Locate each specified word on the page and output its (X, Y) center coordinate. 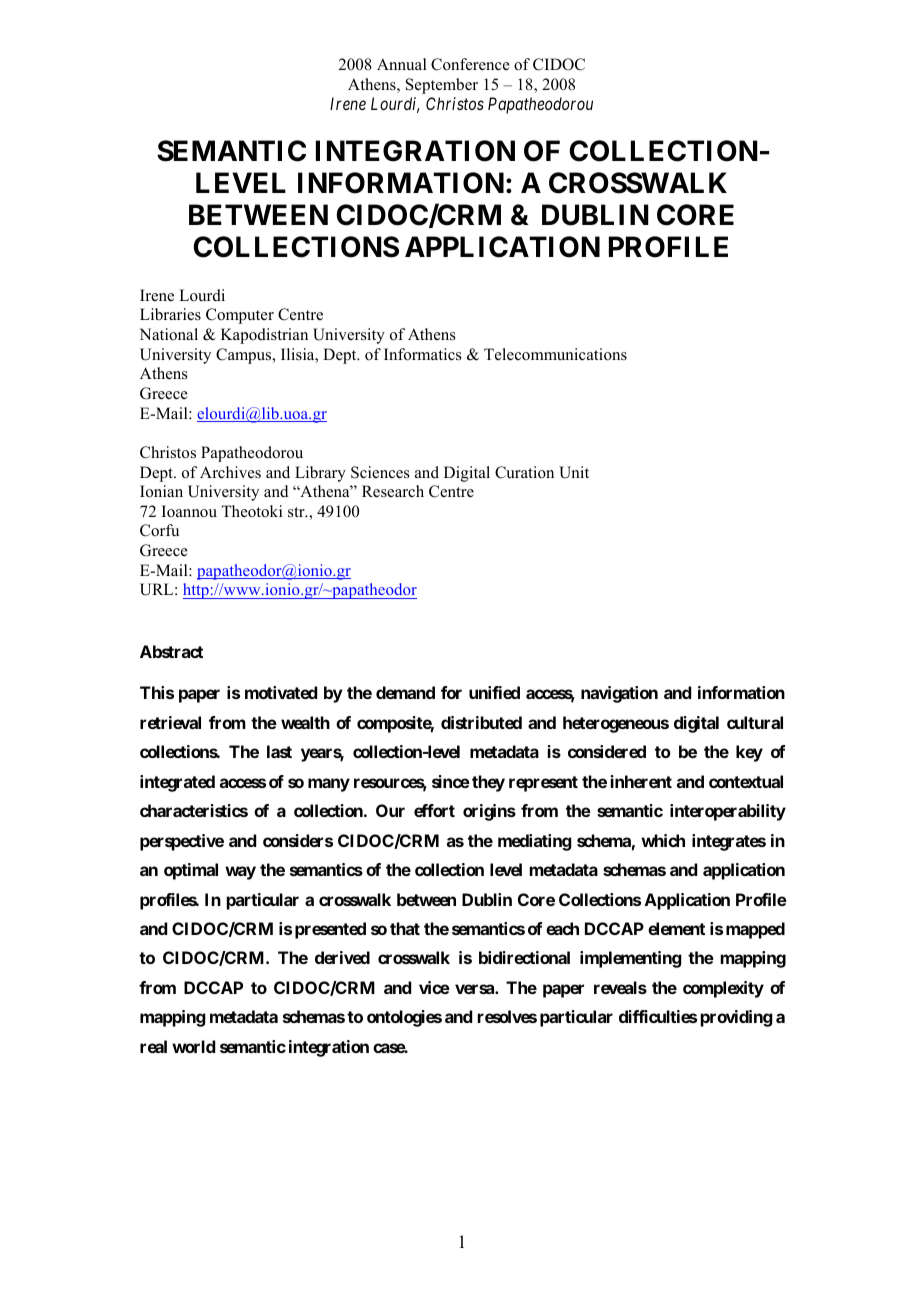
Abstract (171, 651)
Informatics (423, 354)
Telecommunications (555, 354)
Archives (230, 472)
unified (494, 692)
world (193, 1046)
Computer (240, 316)
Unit (574, 472)
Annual (402, 64)
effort (434, 810)
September (442, 86)
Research (393, 491)
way (240, 873)
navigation (619, 694)
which (663, 840)
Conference (470, 64)
